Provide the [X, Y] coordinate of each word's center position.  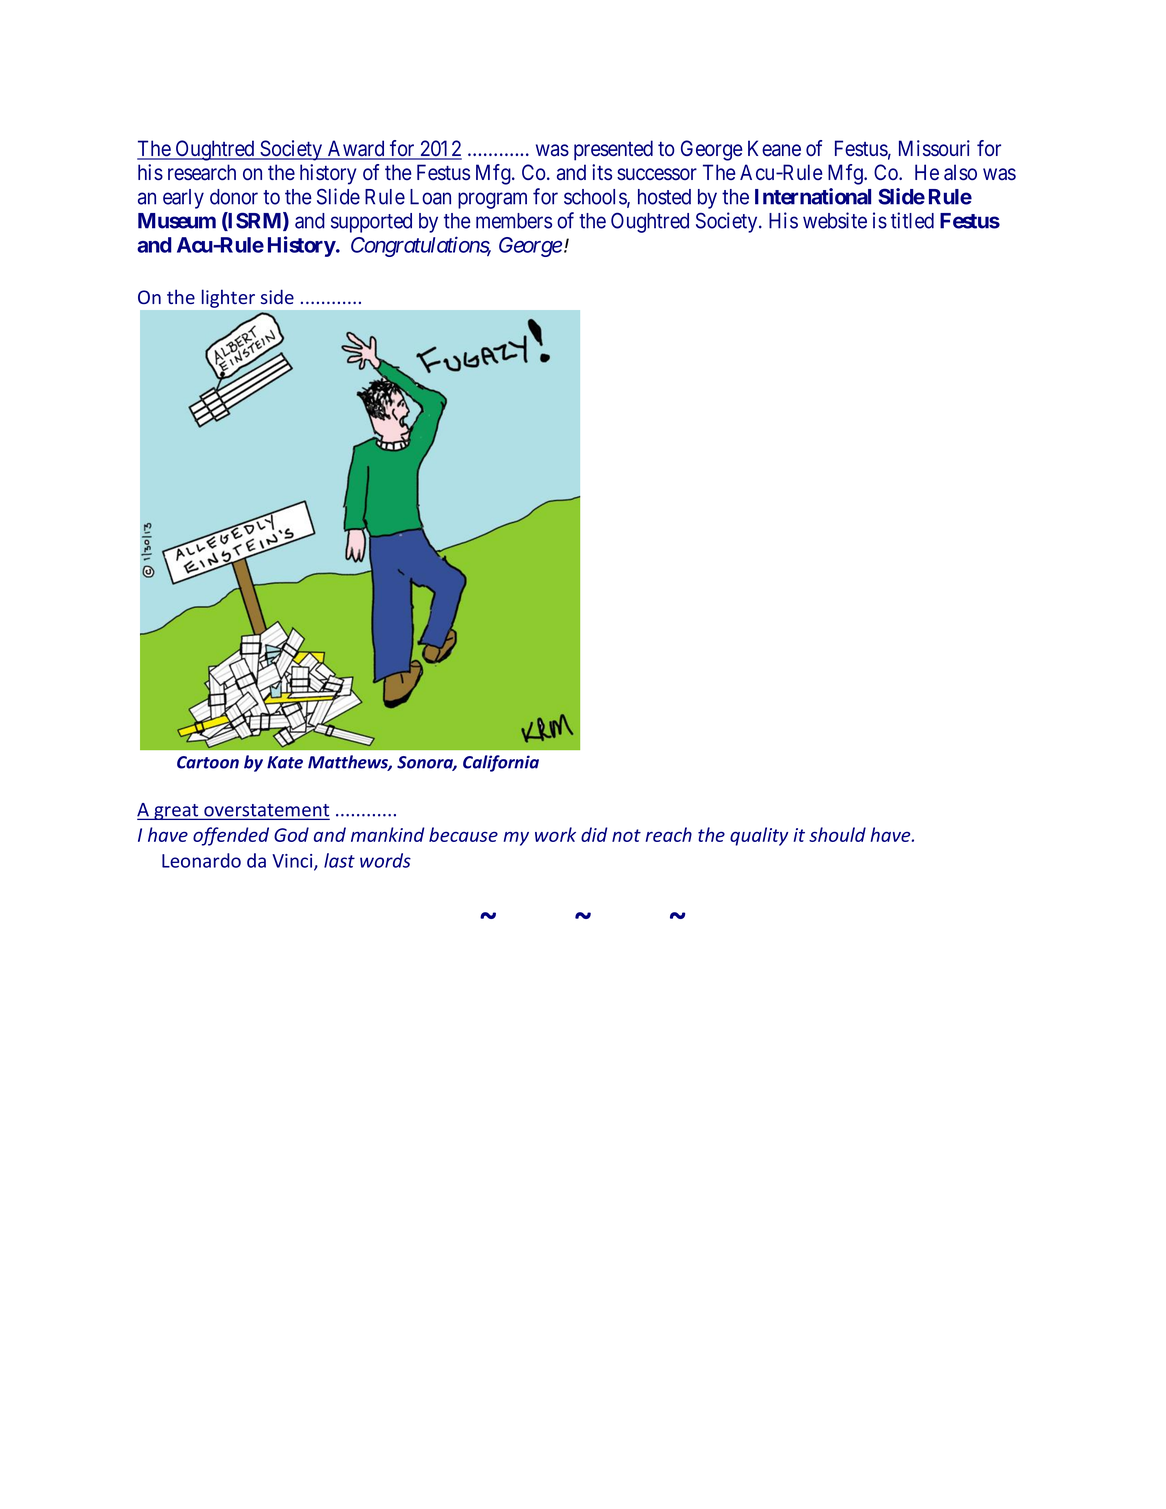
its [602, 172]
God [291, 834]
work [555, 834]
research [202, 172]
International [813, 196]
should [837, 834]
